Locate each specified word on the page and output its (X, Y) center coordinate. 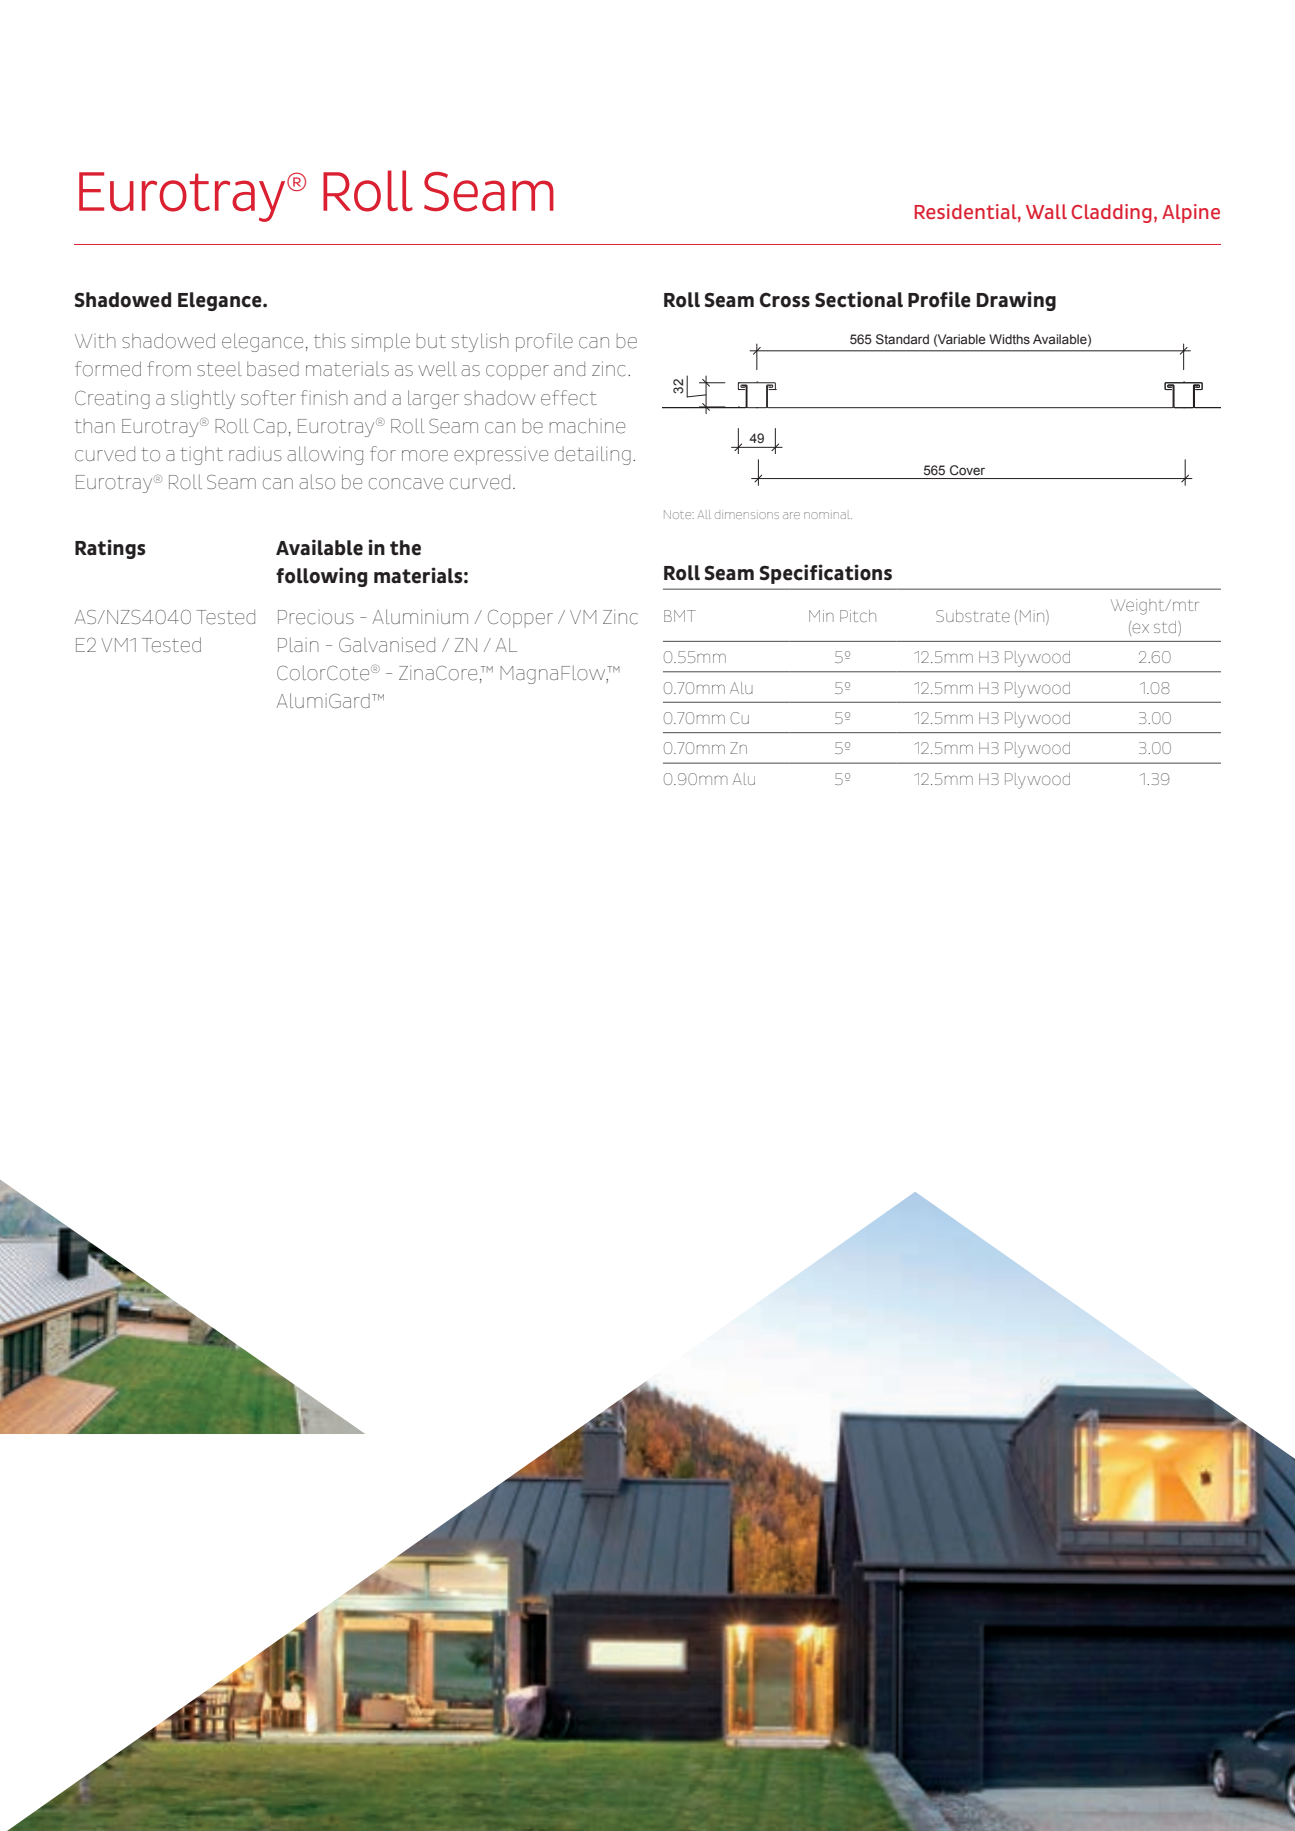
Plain (298, 644)
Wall (1046, 211)
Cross (785, 300)
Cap (270, 427)
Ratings (110, 549)
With (95, 340)
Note (679, 514)
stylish (480, 342)
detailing (593, 455)
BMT (680, 616)
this (330, 341)
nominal (828, 515)
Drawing (1016, 301)
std (1166, 627)
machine (587, 426)
